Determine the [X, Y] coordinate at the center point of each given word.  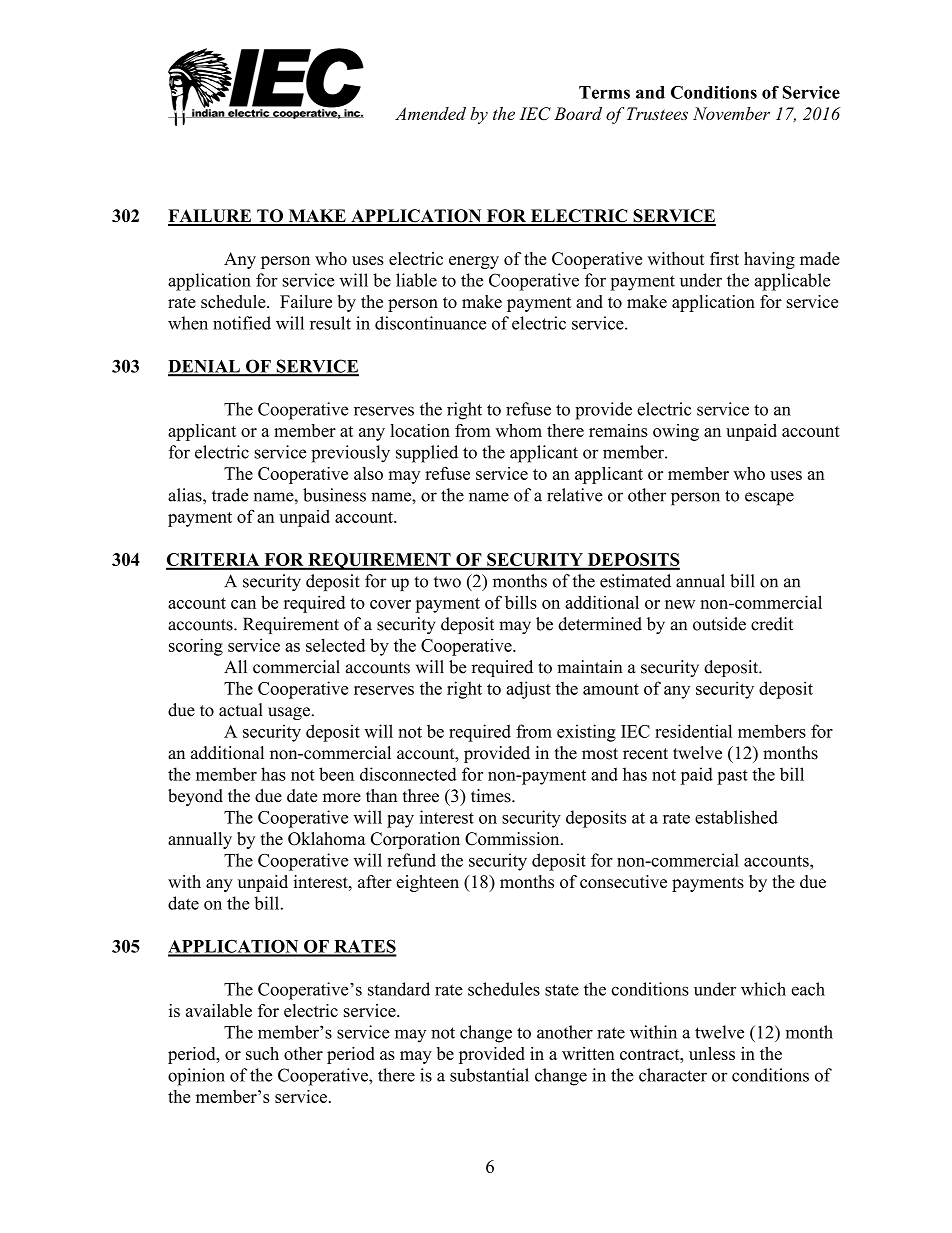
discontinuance [430, 323]
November [731, 113]
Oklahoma [327, 839]
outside [719, 624]
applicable [792, 282]
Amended [430, 113]
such [262, 1053]
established [736, 817]
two [447, 582]
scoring [196, 647]
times [492, 796]
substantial [489, 1075]
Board [578, 113]
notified [242, 323]
